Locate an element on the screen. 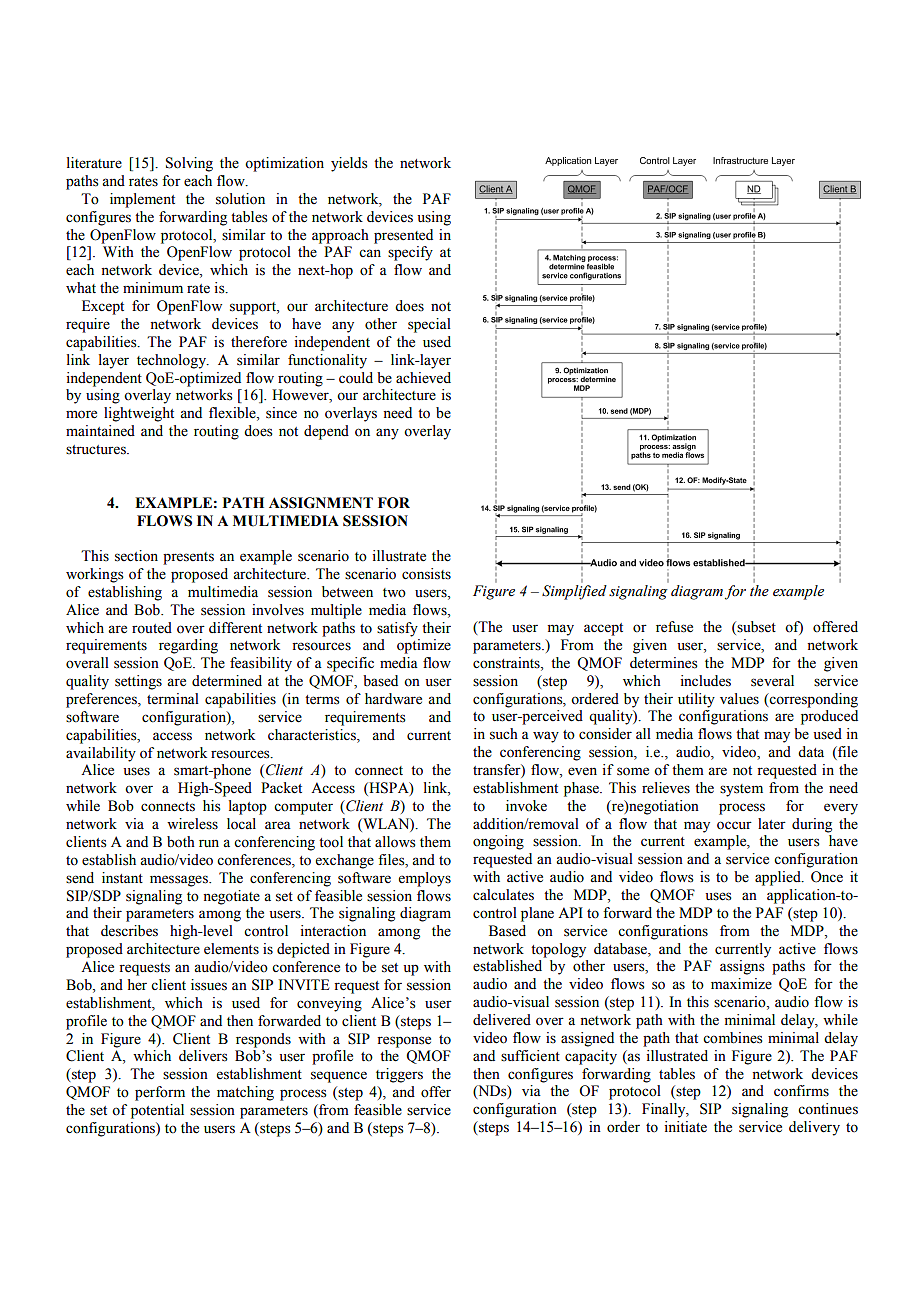 Image resolution: width=924 pixels, height=1308 pixels. structures is located at coordinates (97, 450).
